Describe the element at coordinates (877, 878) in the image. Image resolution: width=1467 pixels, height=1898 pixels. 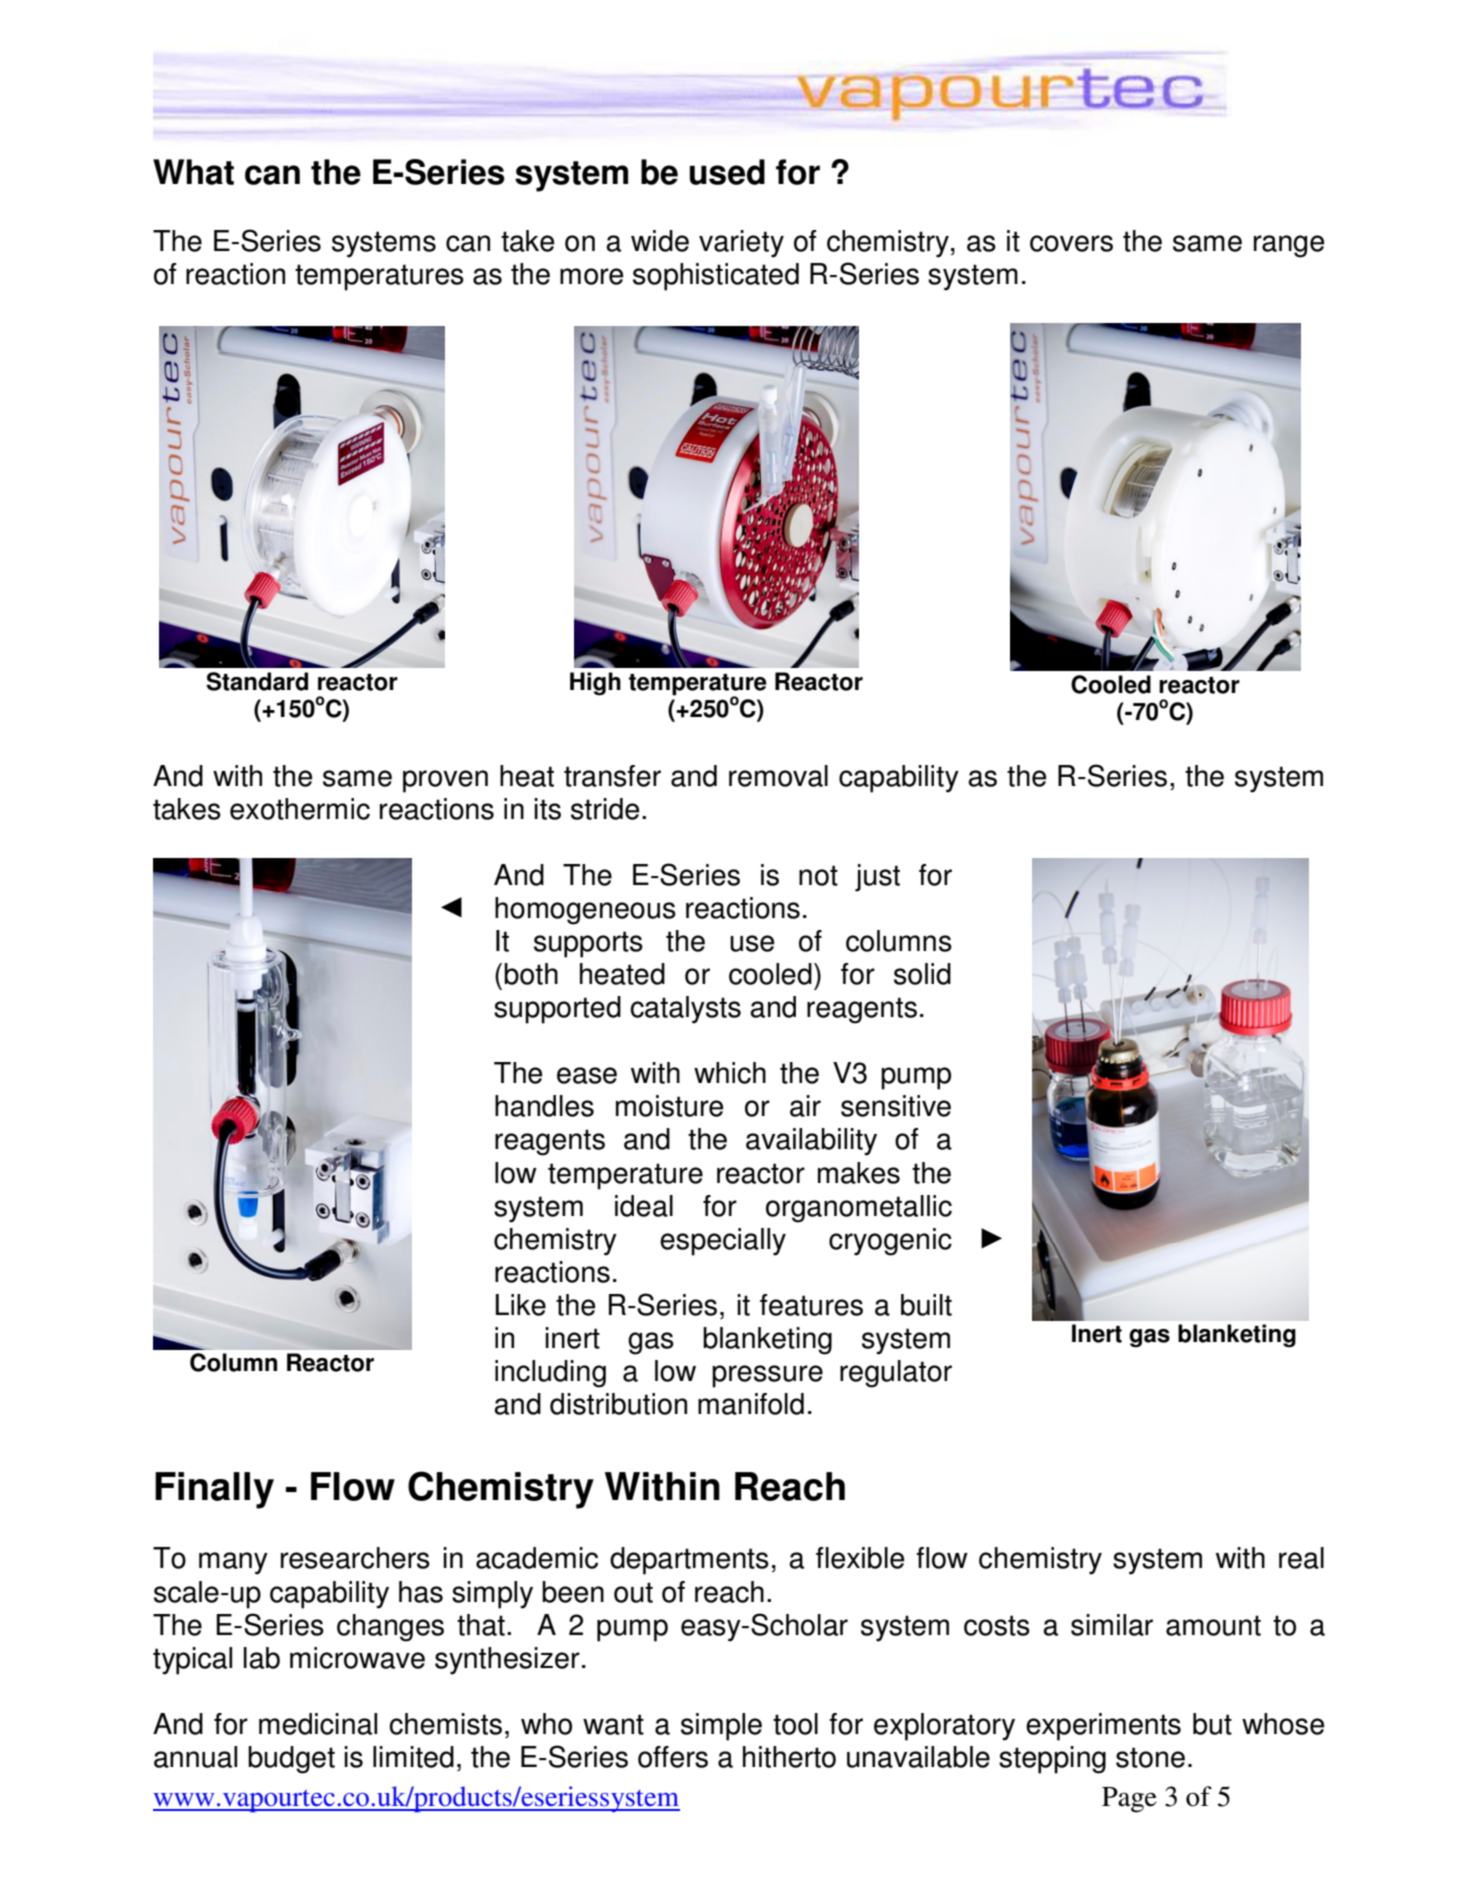
I see `just` at that location.
